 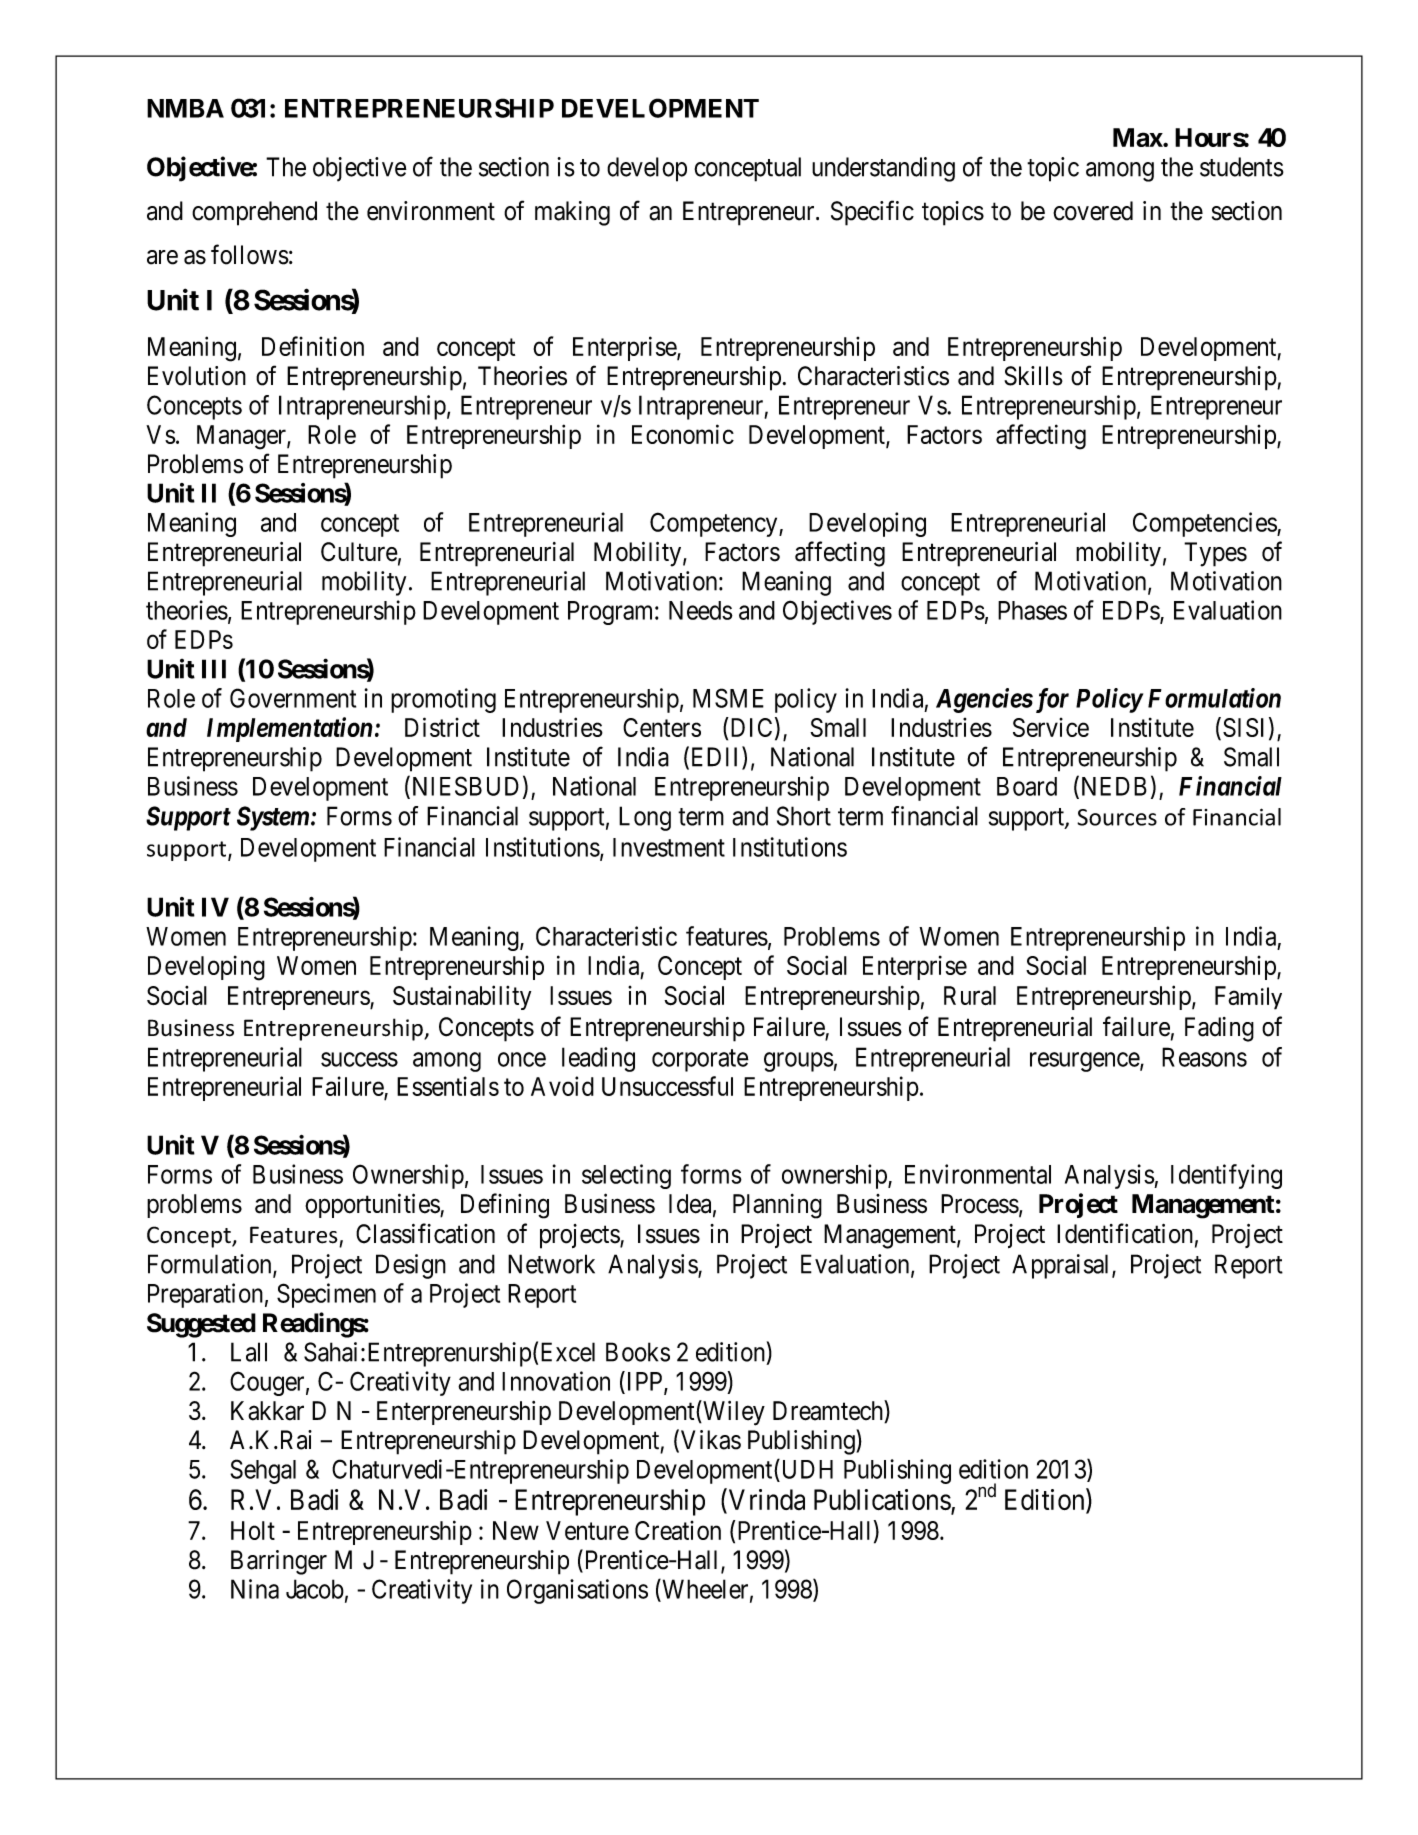 I want to click on Barringer, so click(x=279, y=1562).
